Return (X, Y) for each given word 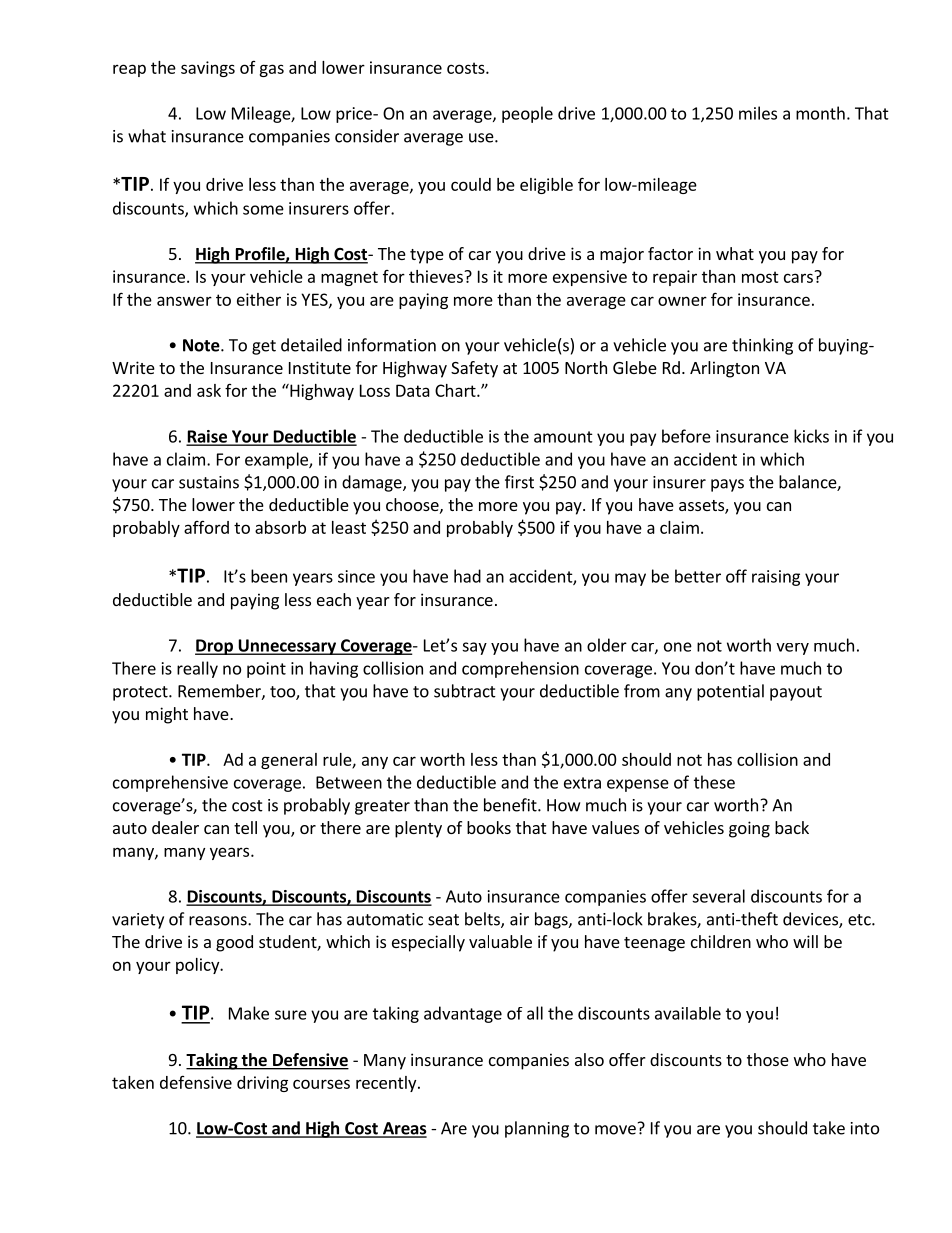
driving (262, 1084)
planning (537, 1129)
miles (758, 113)
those (768, 1059)
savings (208, 69)
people (527, 114)
